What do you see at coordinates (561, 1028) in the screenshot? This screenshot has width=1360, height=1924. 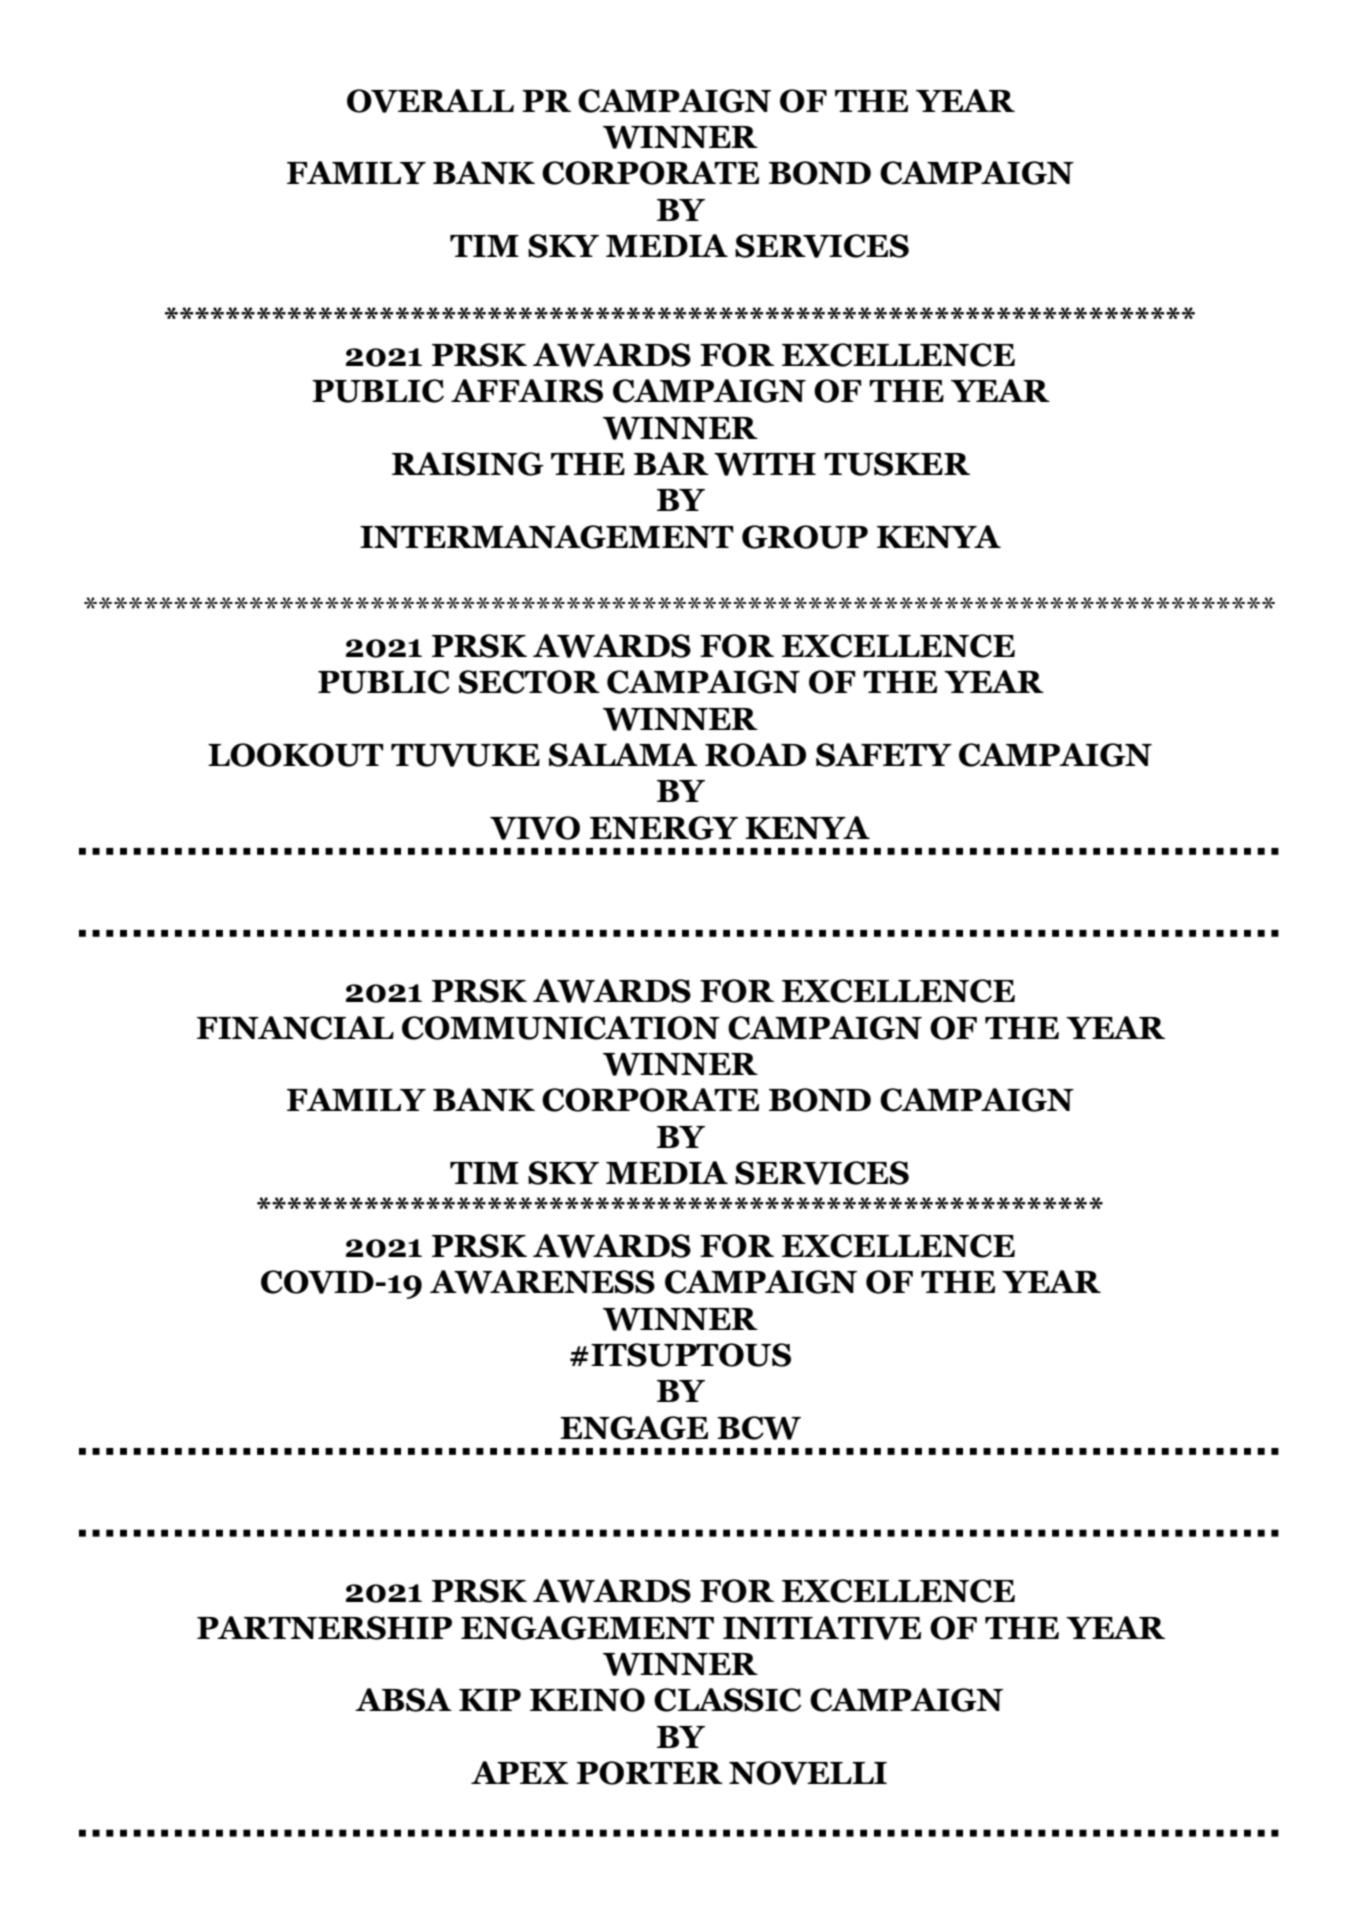 I see `COMMUNICATION` at bounding box center [561, 1028].
